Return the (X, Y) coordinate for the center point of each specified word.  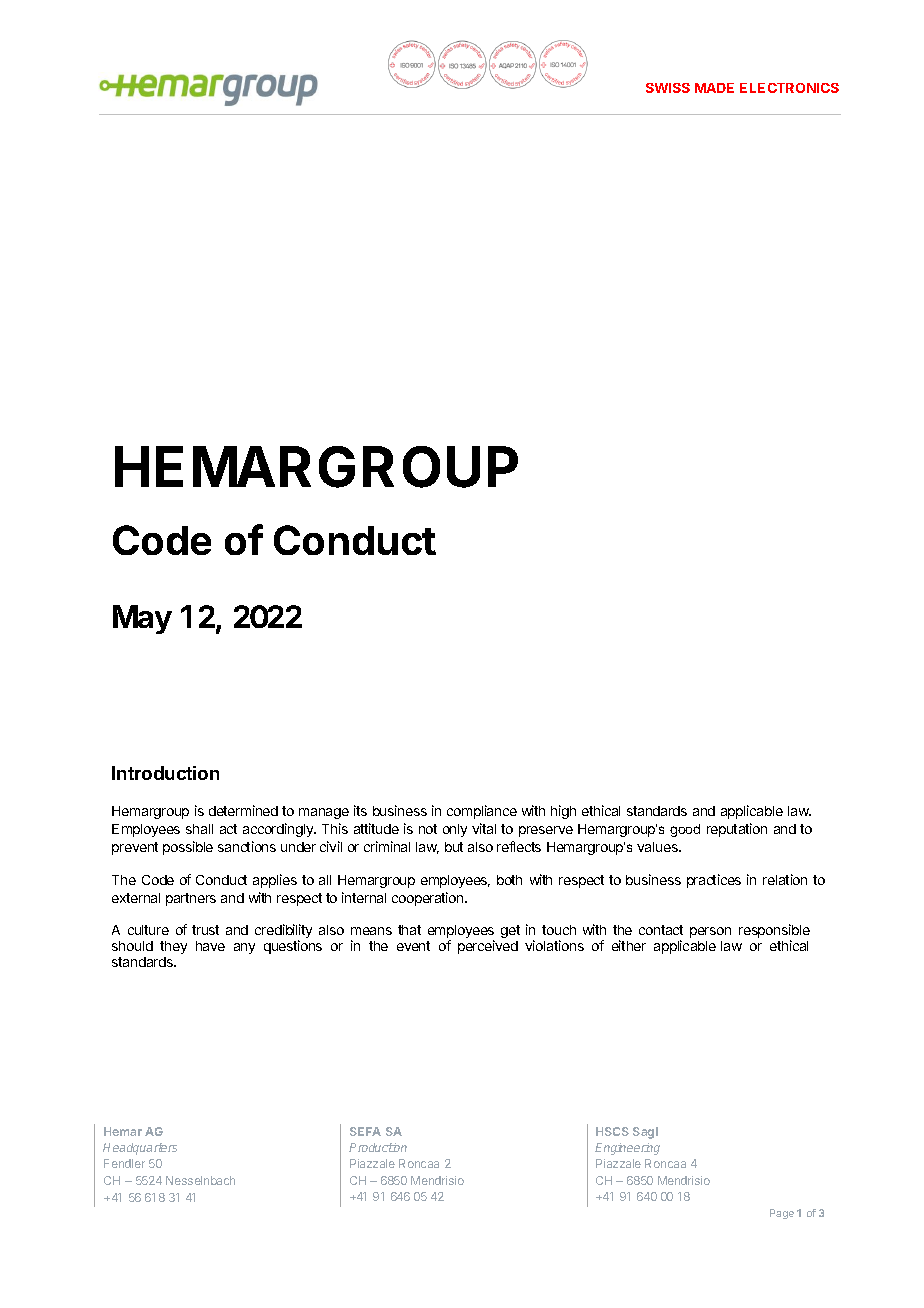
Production (378, 1147)
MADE (714, 88)
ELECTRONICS (789, 88)
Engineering (627, 1149)
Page (782, 1214)
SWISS (668, 88)
